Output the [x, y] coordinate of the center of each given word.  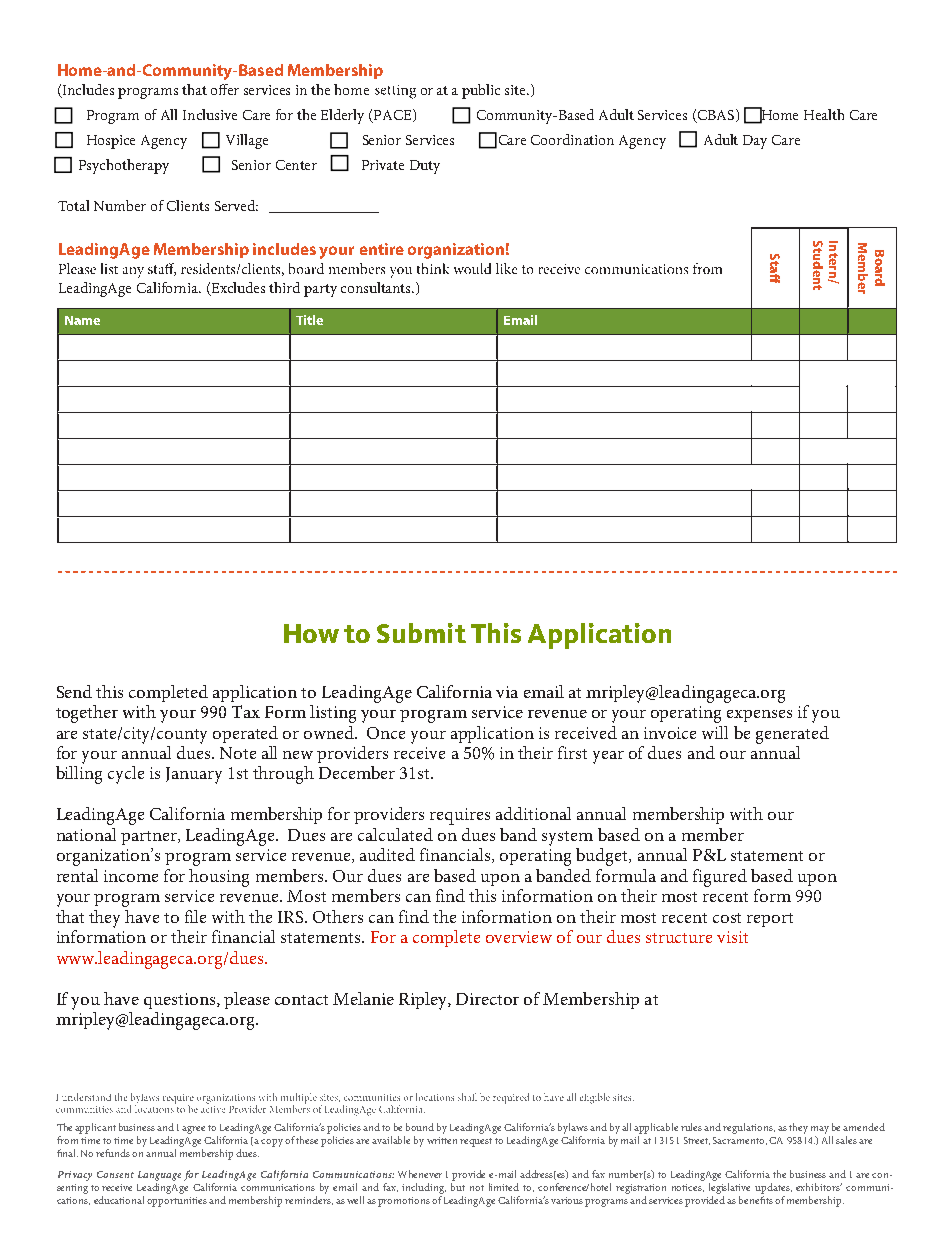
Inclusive [210, 114]
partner [150, 838]
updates [773, 1188]
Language [159, 1176]
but [458, 1187]
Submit [421, 633]
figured [720, 878]
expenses [759, 716]
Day [755, 142]
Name [82, 320]
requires [460, 816]
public [481, 91]
